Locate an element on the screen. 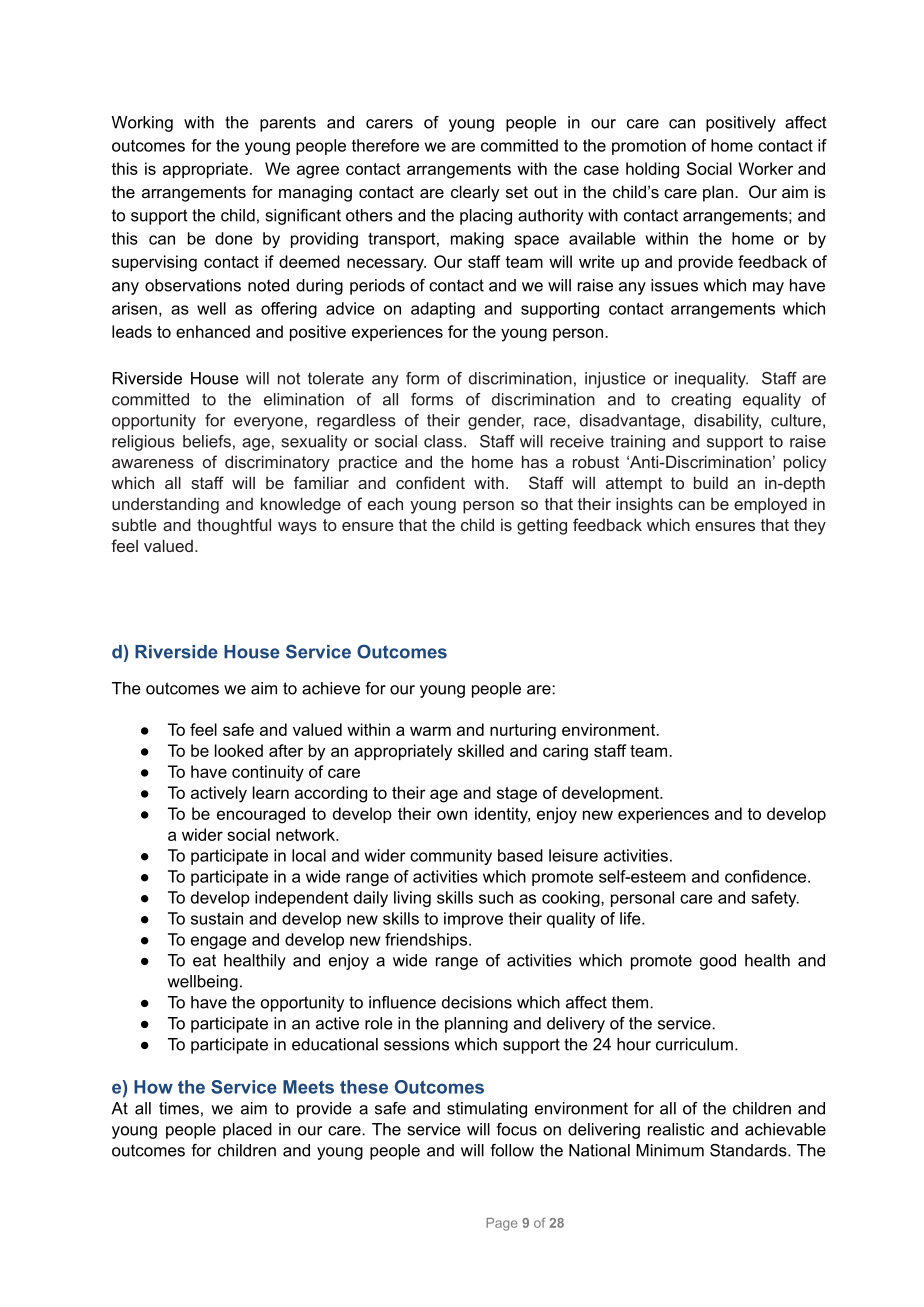 The width and height of the screenshot is (924, 1307). placed is located at coordinates (247, 1131).
